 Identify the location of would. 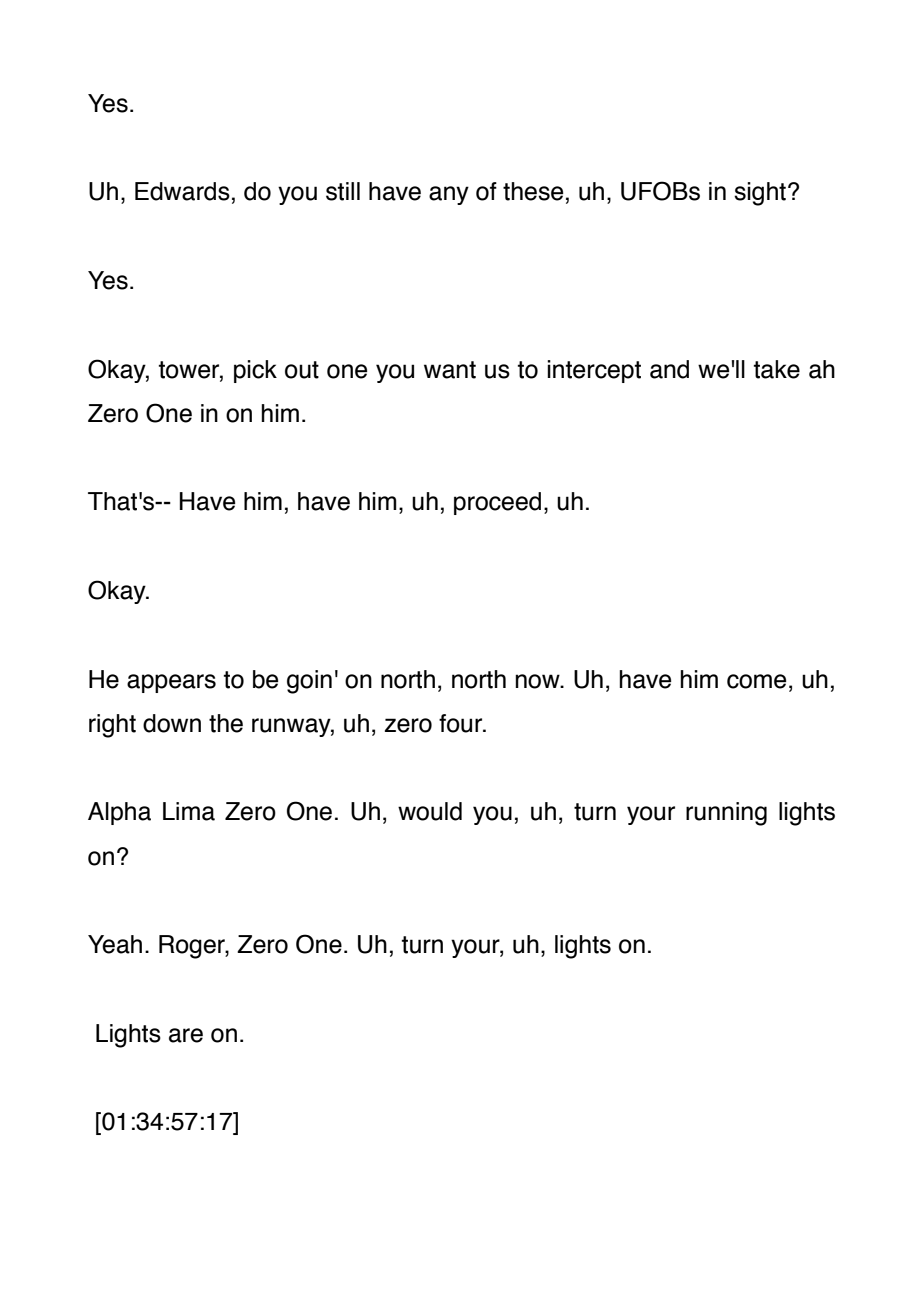
(430, 811).
